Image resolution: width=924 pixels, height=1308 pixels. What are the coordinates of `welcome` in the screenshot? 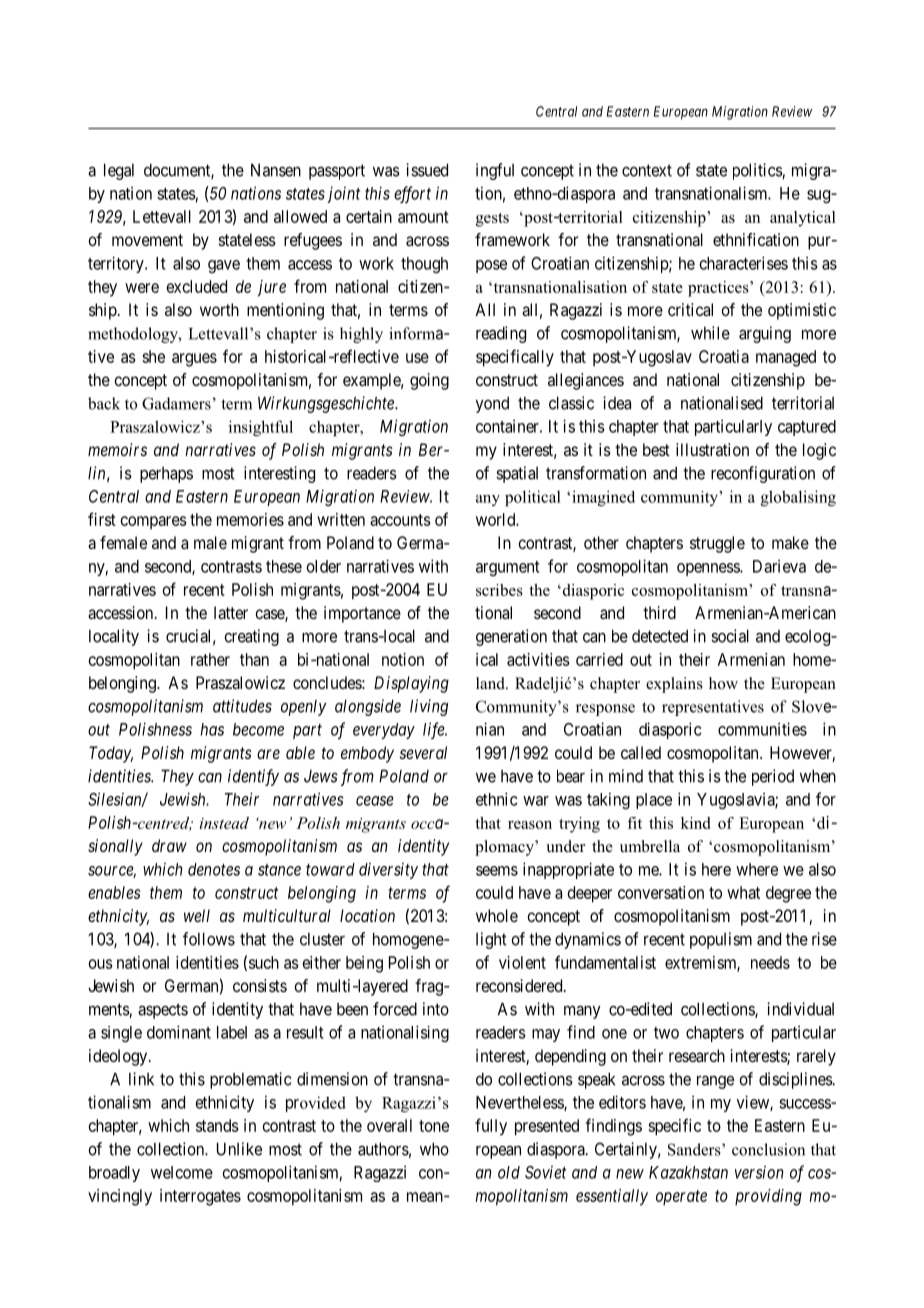 It's located at (182, 1172).
